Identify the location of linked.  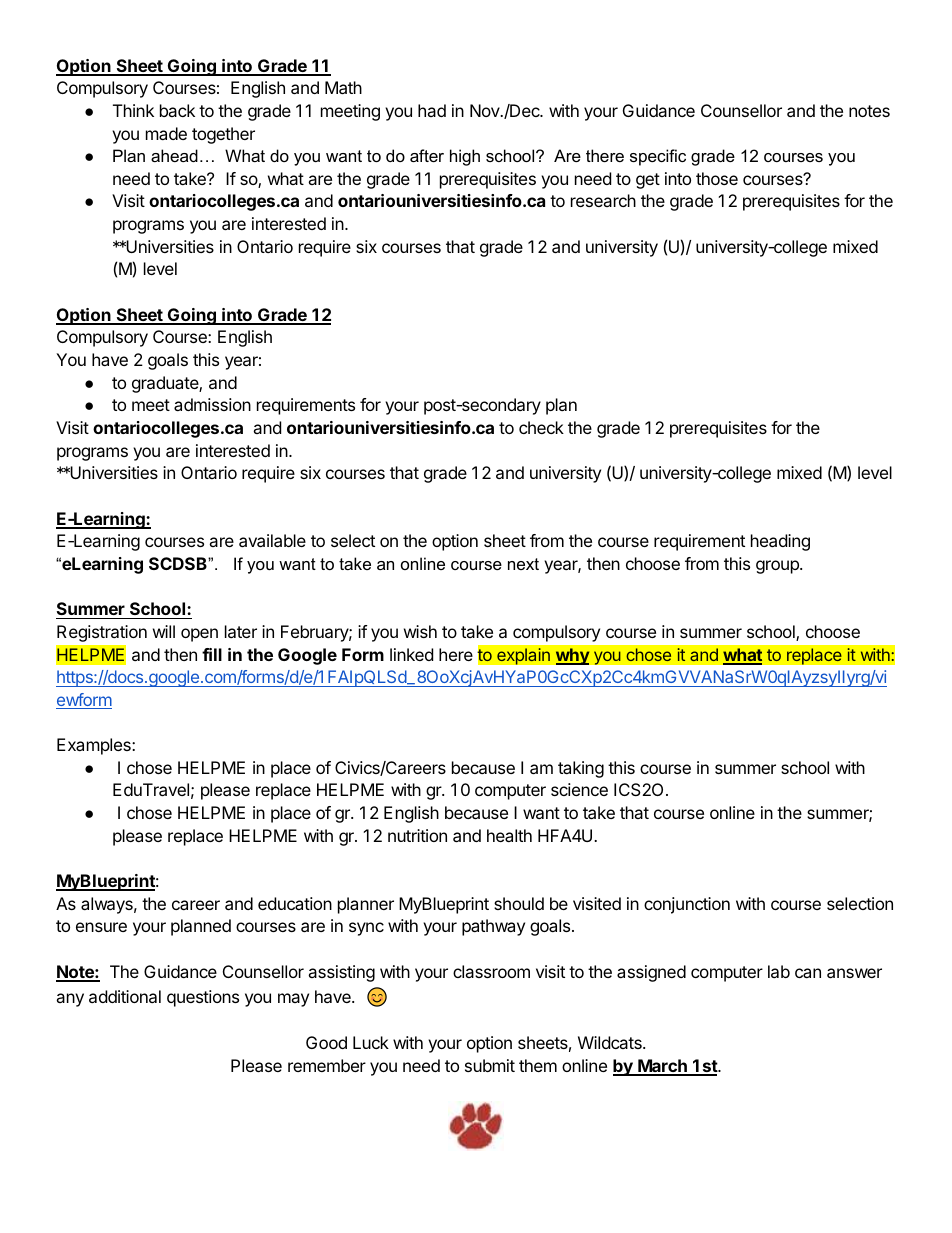
(411, 654).
